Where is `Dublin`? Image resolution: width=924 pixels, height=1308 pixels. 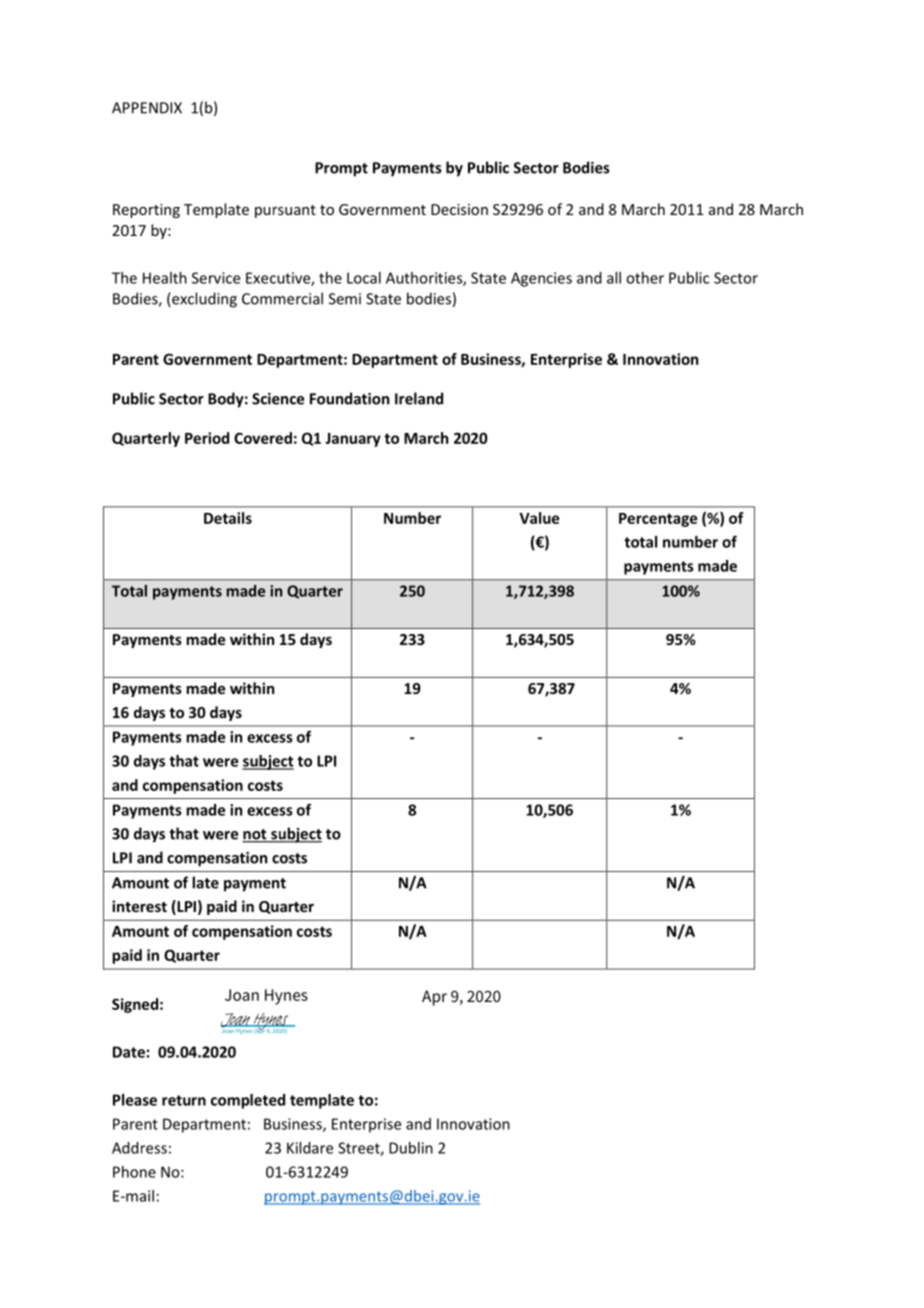
Dublin is located at coordinates (411, 1148).
